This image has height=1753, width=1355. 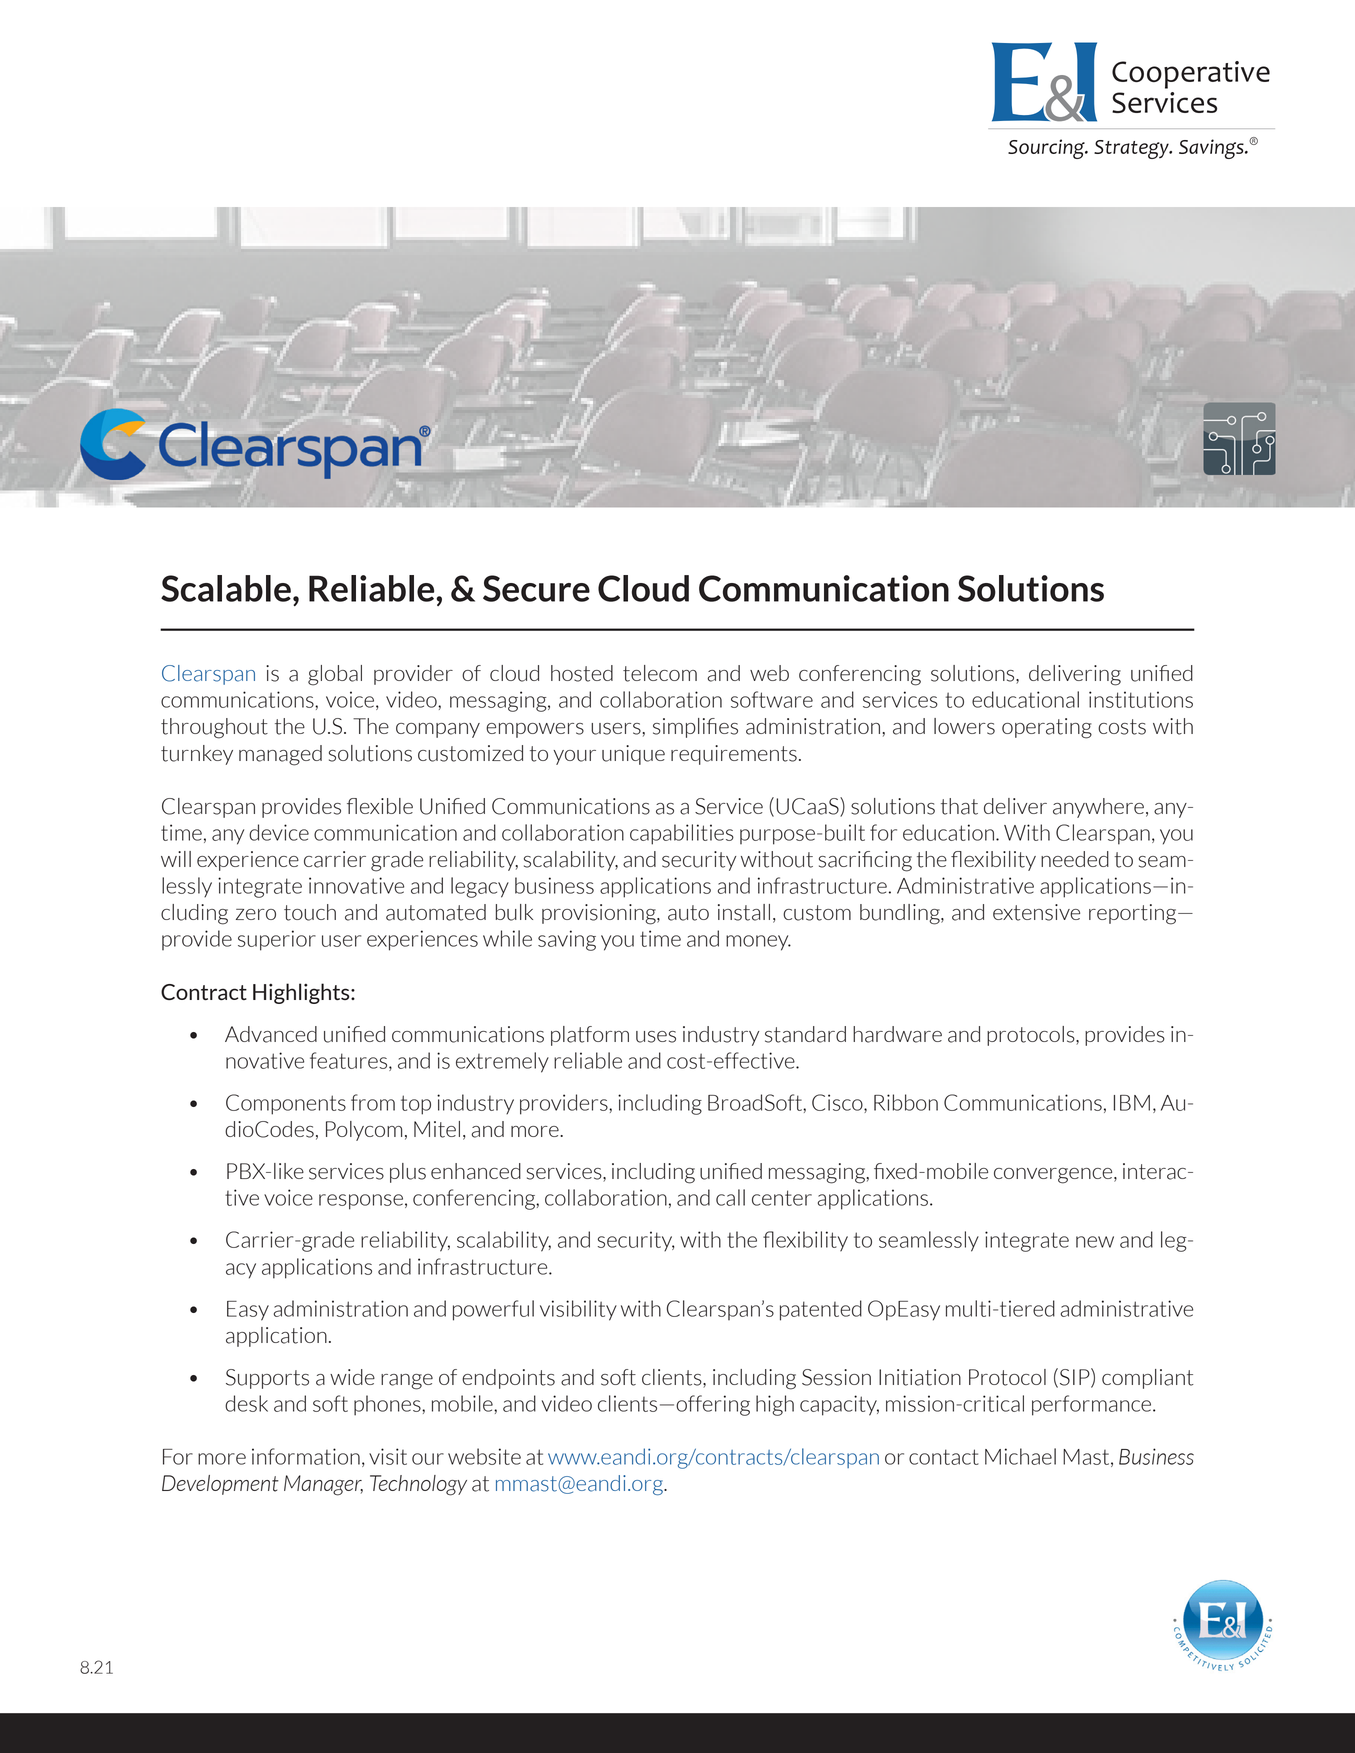 I want to click on hardware, so click(x=897, y=1034).
